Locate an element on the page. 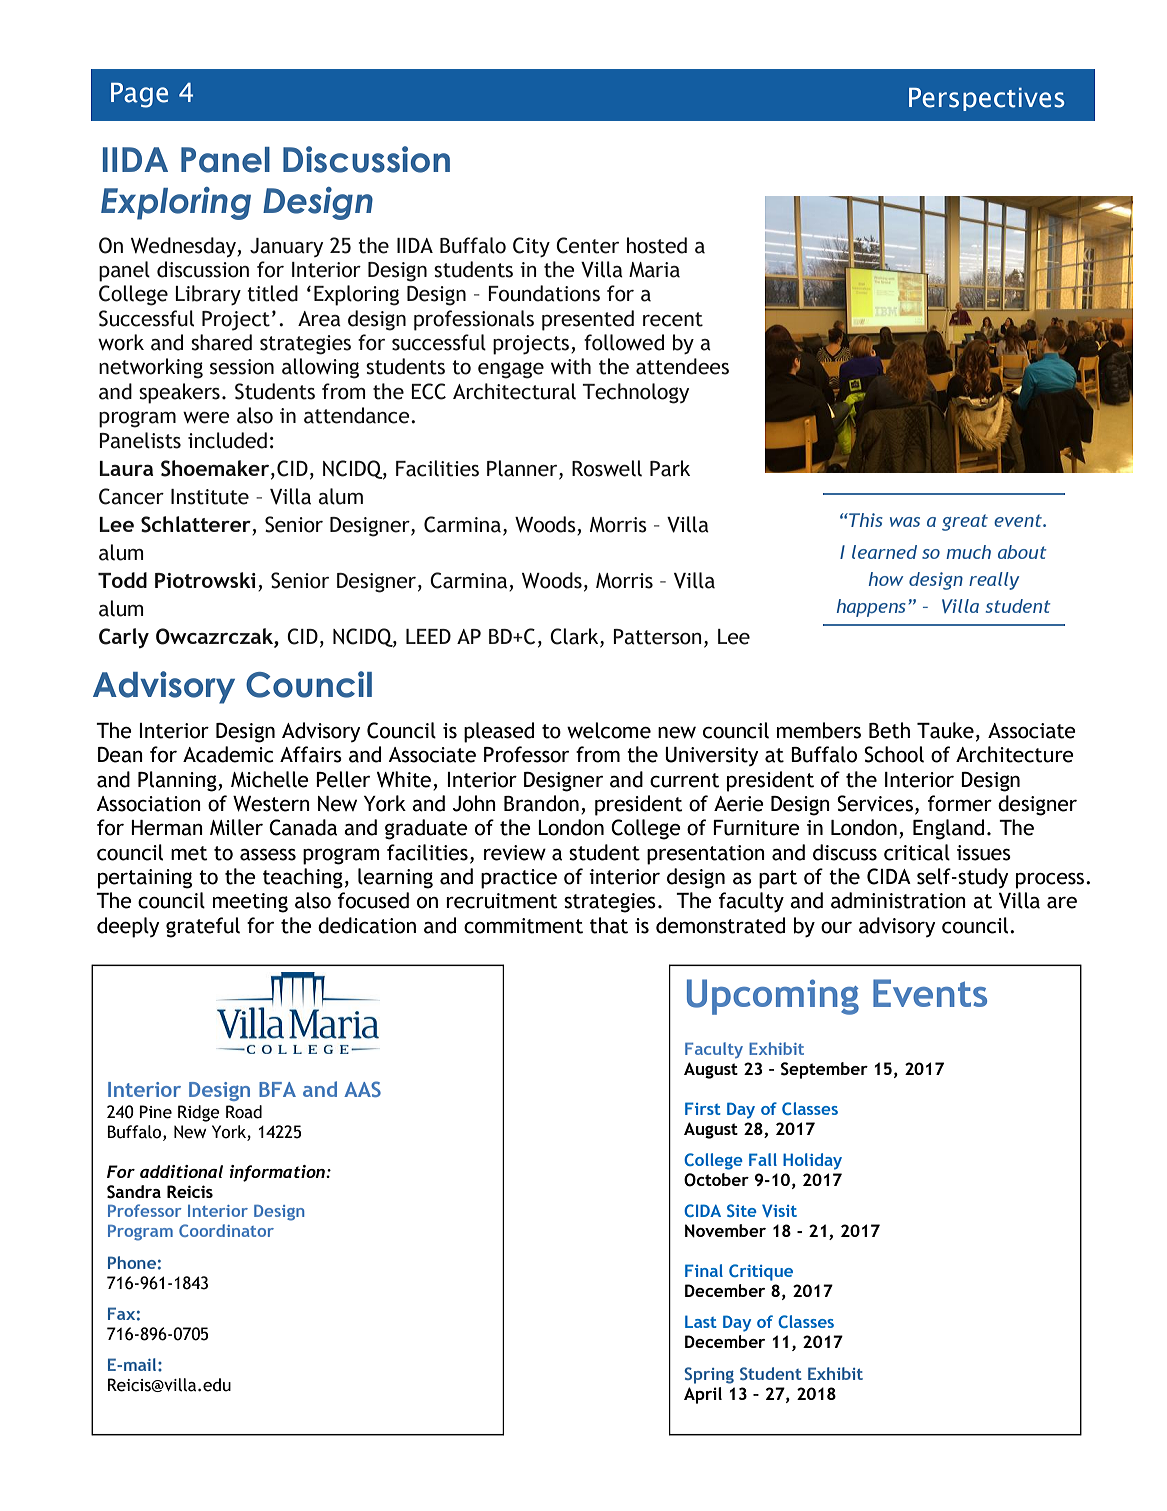  Coordinator is located at coordinates (226, 1230).
